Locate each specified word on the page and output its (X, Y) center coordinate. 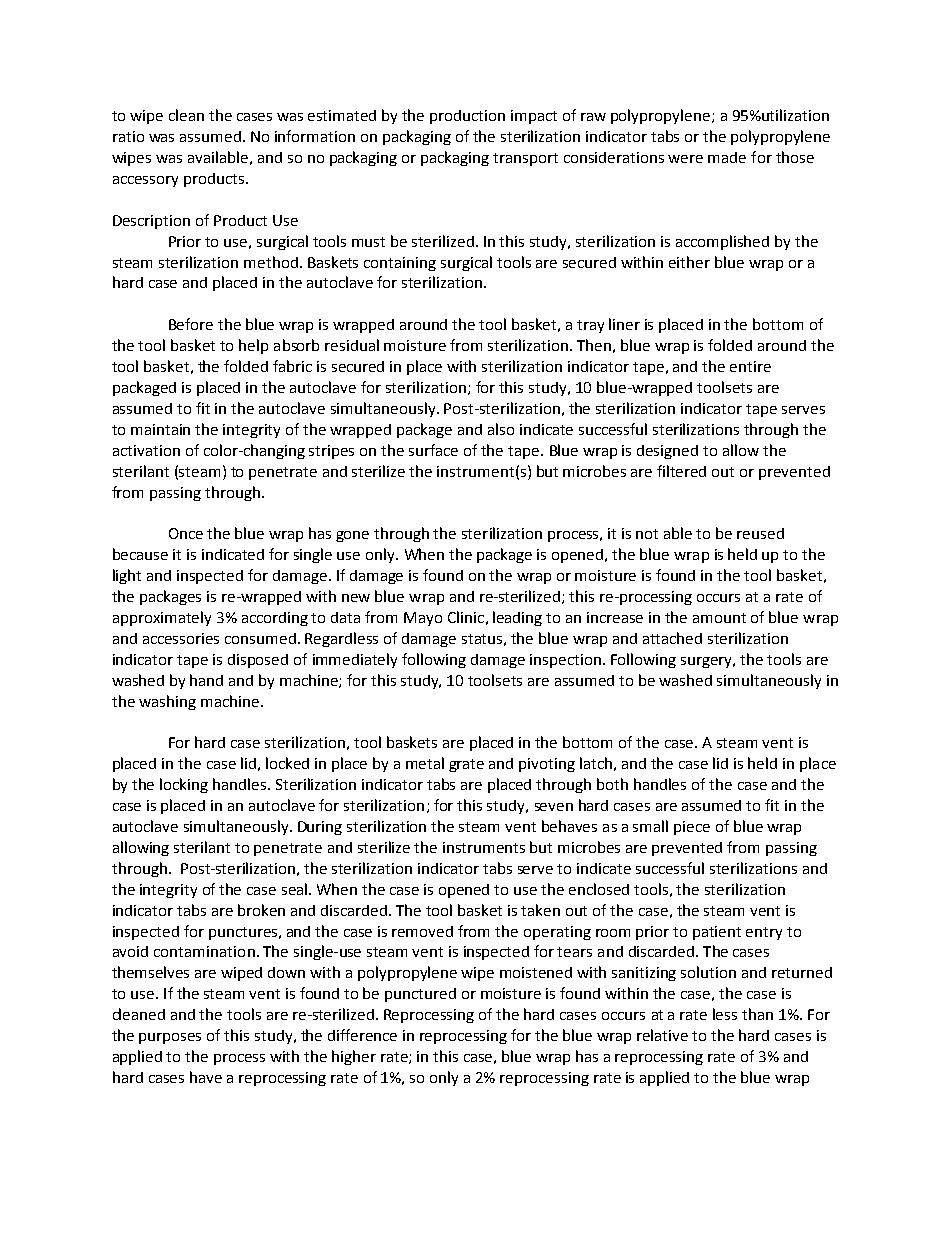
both (612, 784)
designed (667, 452)
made (727, 157)
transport (525, 159)
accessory (145, 181)
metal (425, 763)
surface (433, 450)
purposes (170, 1038)
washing (167, 702)
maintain (160, 429)
